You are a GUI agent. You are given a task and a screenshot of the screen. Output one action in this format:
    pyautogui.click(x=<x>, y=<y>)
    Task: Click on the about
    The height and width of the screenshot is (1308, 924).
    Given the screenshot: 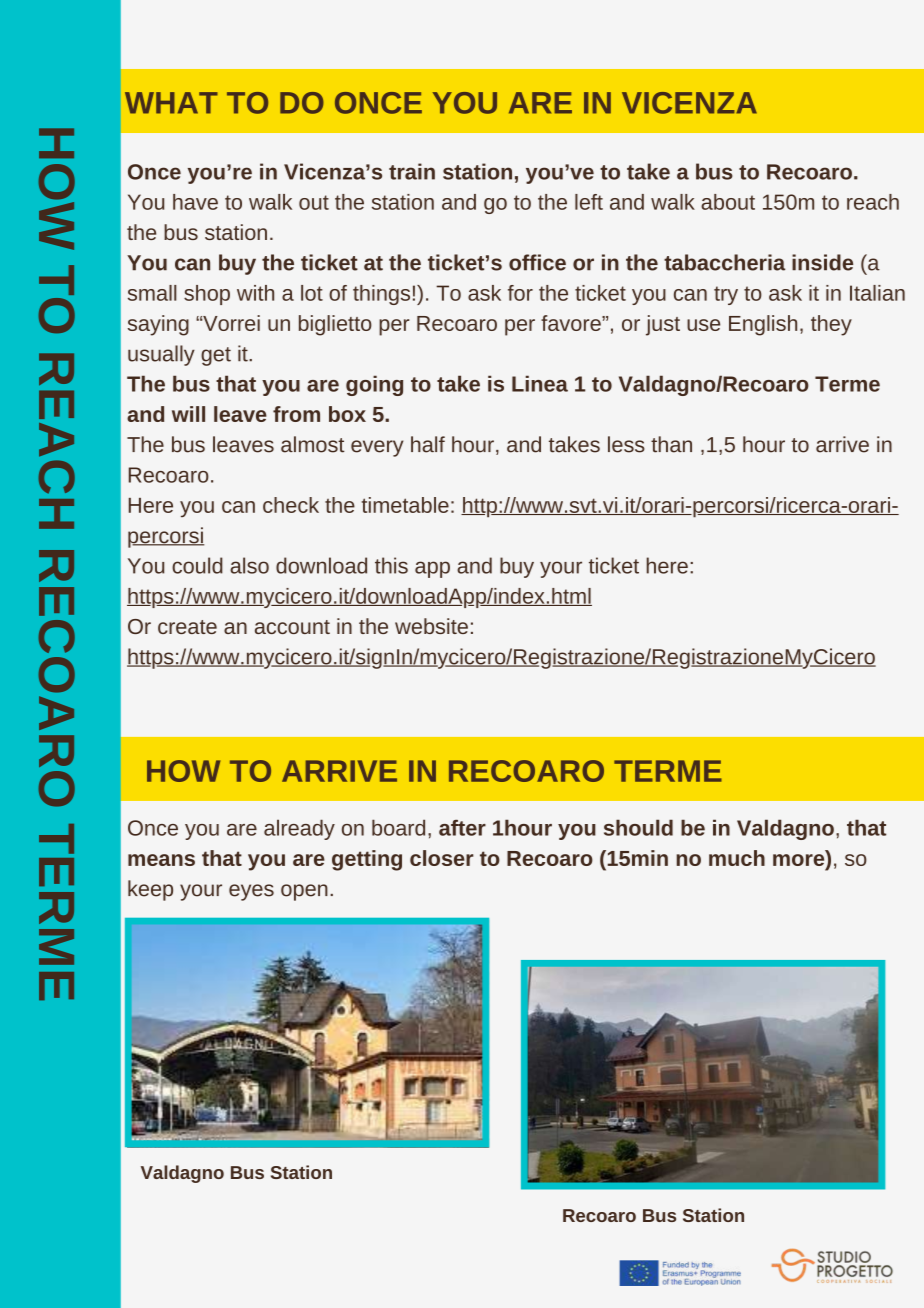 What is the action you would take?
    pyautogui.click(x=728, y=202)
